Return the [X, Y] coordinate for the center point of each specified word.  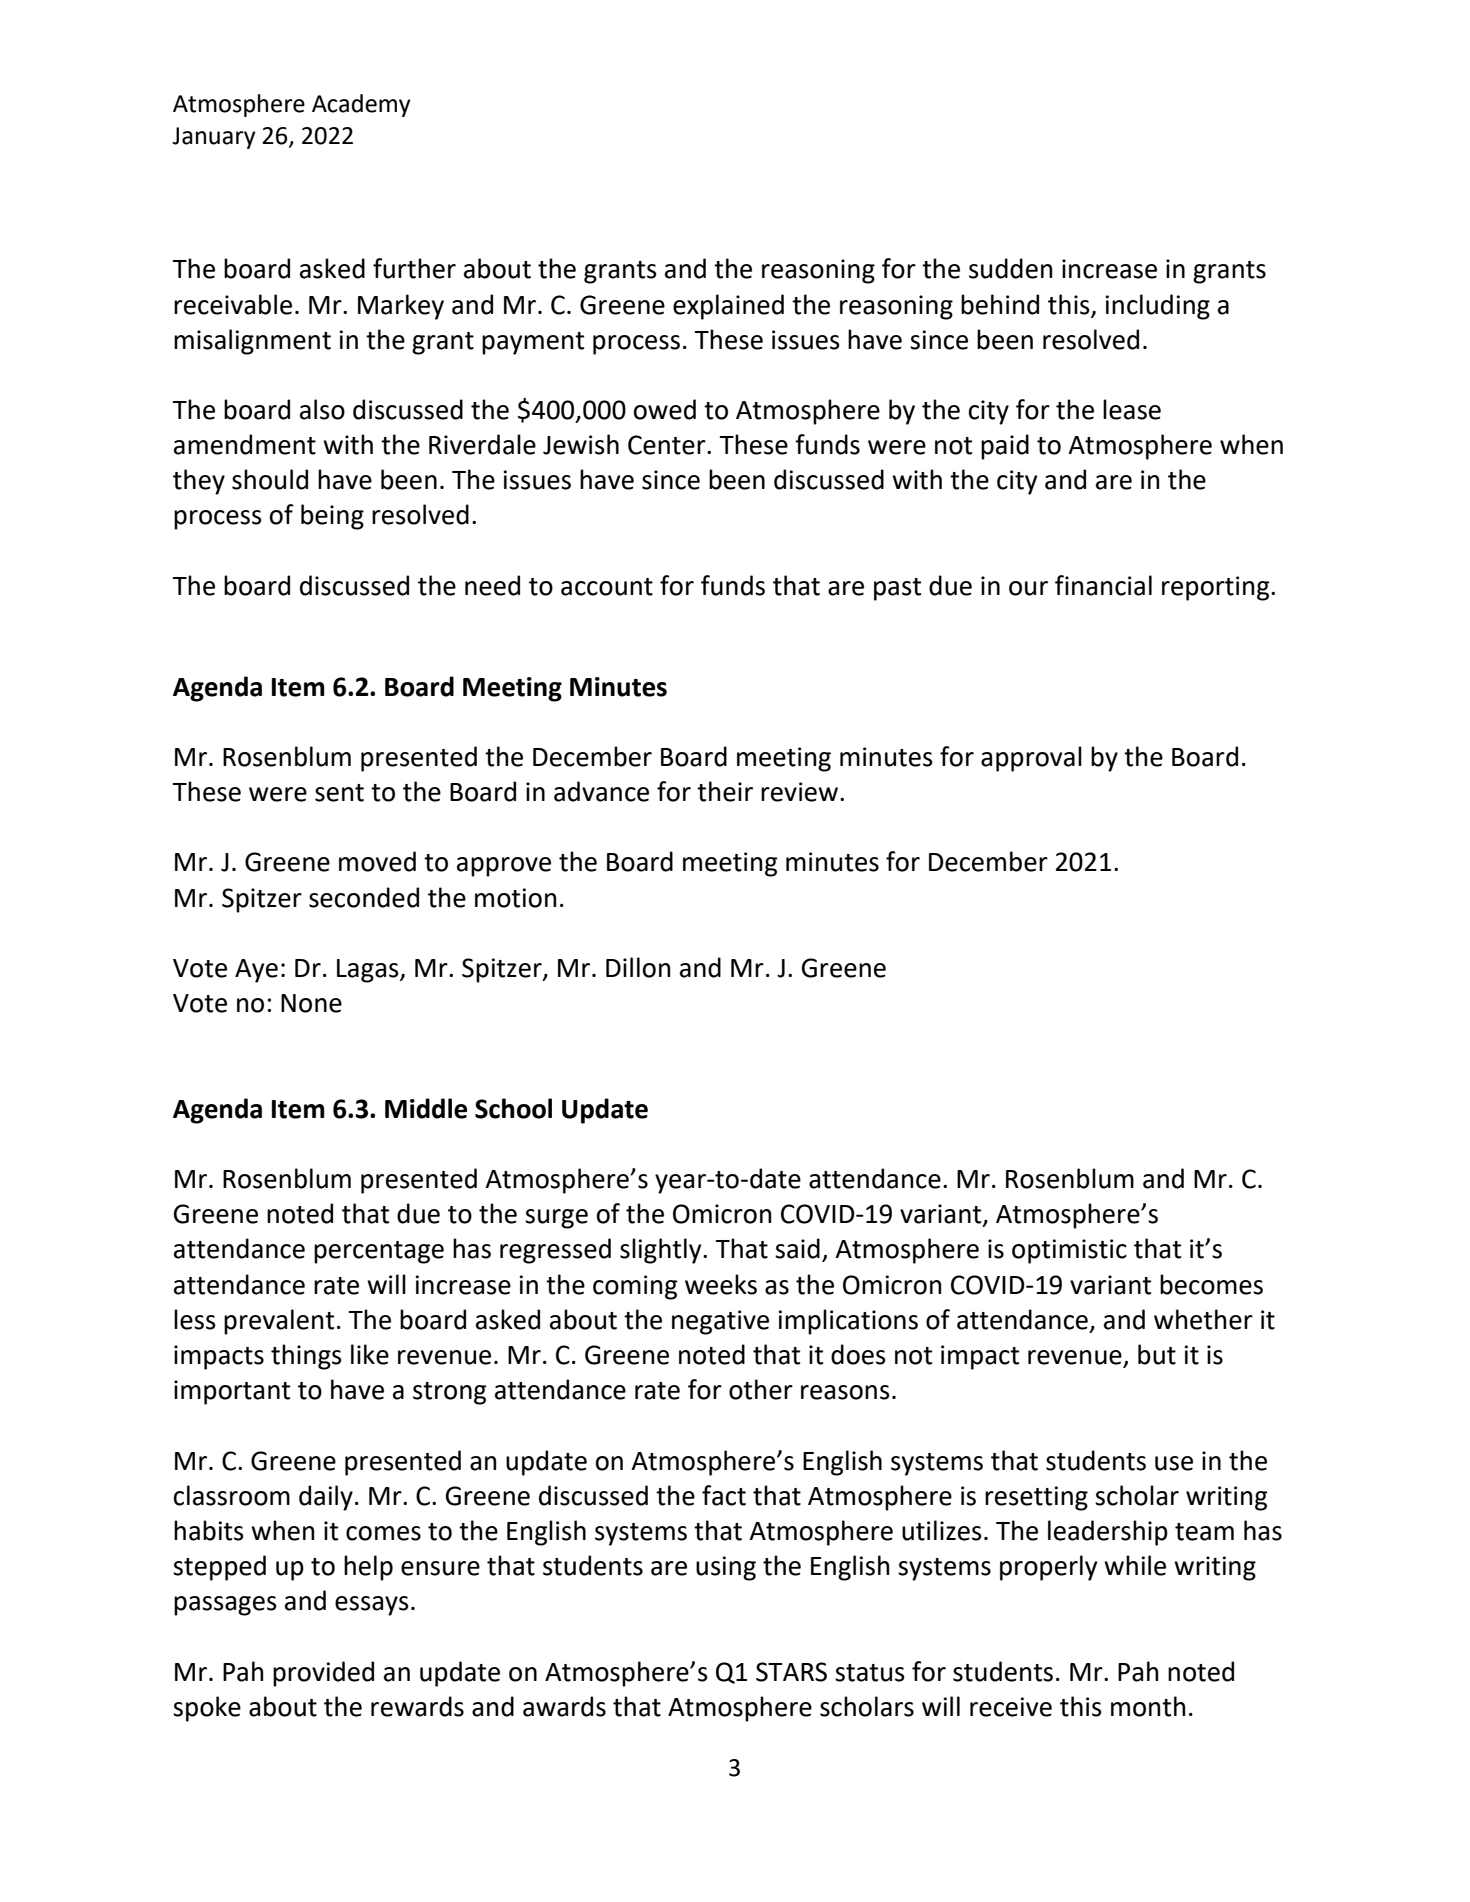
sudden [1010, 268]
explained [728, 307]
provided [323, 1674]
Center [668, 445]
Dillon [638, 967]
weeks [721, 1284]
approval [1031, 759]
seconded [364, 897]
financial [1103, 585]
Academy [361, 105]
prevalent [279, 1322]
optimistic [1069, 1251]
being [332, 517]
